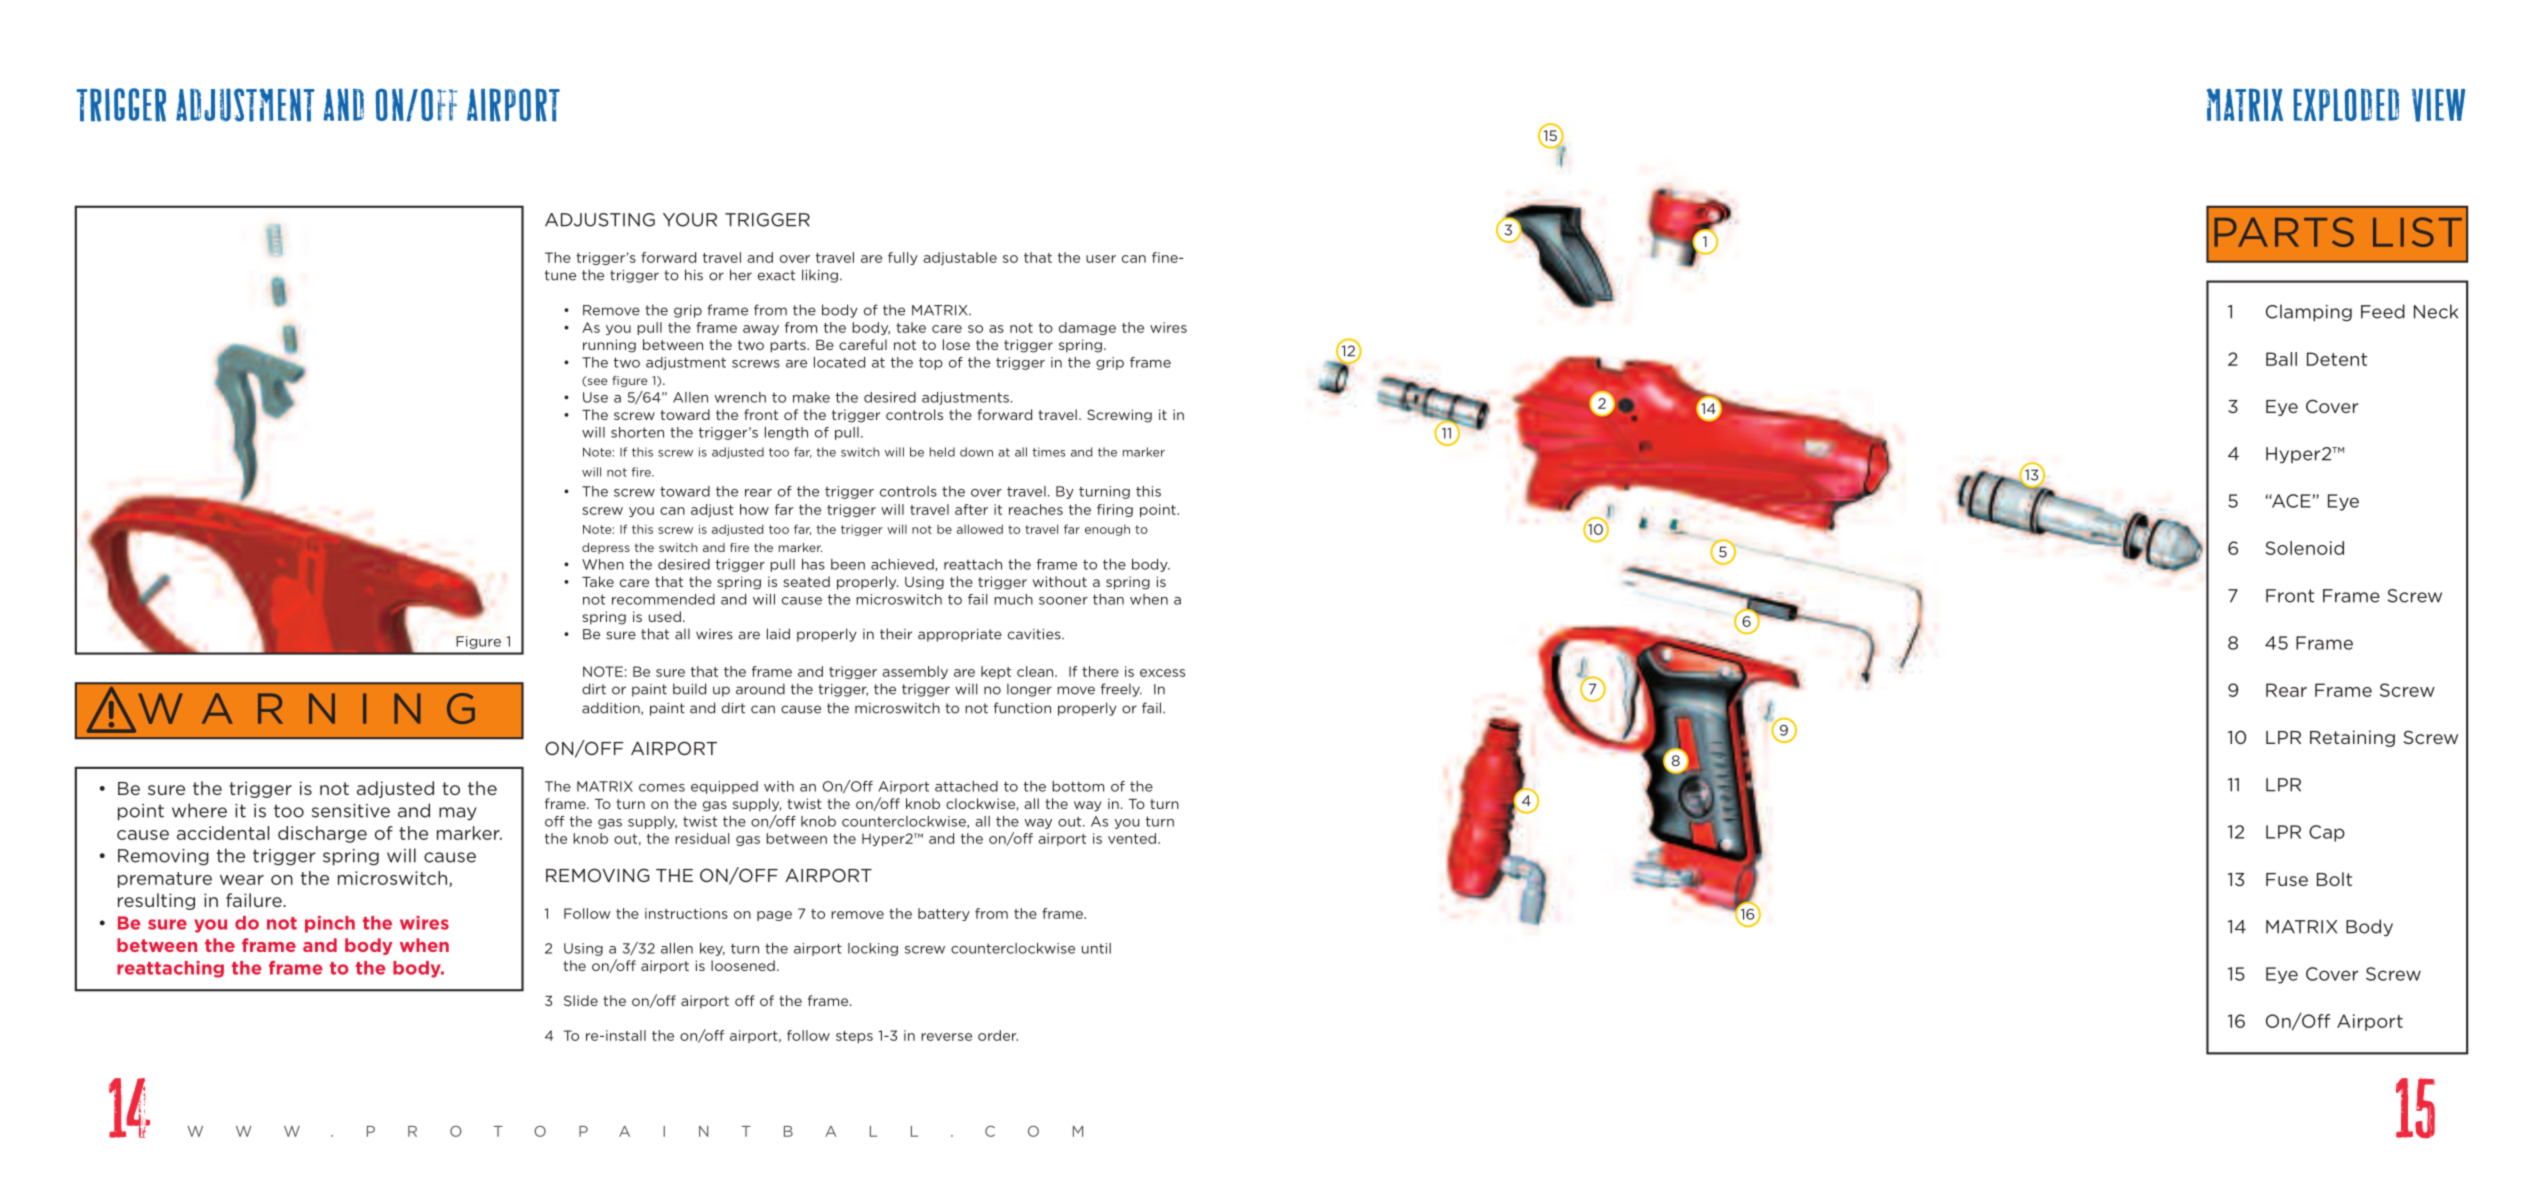 The width and height of the screenshot is (2543, 1197). Describe the element at coordinates (612, 708) in the screenshot. I see `addition` at that location.
